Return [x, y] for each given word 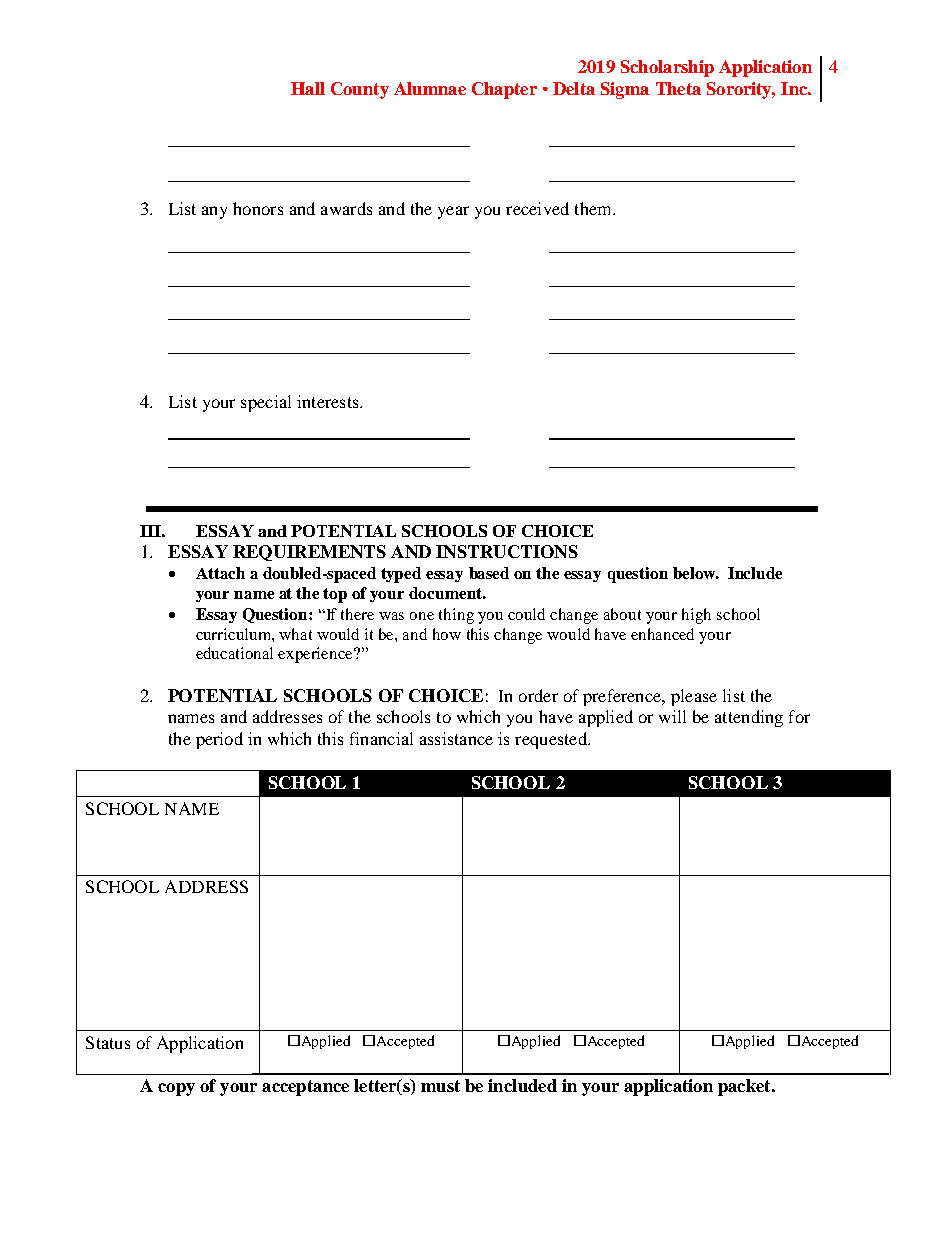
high [696, 616]
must [440, 1086]
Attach [220, 573]
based [489, 573]
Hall [308, 88]
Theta [678, 88]
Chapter [504, 90]
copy [176, 1089]
